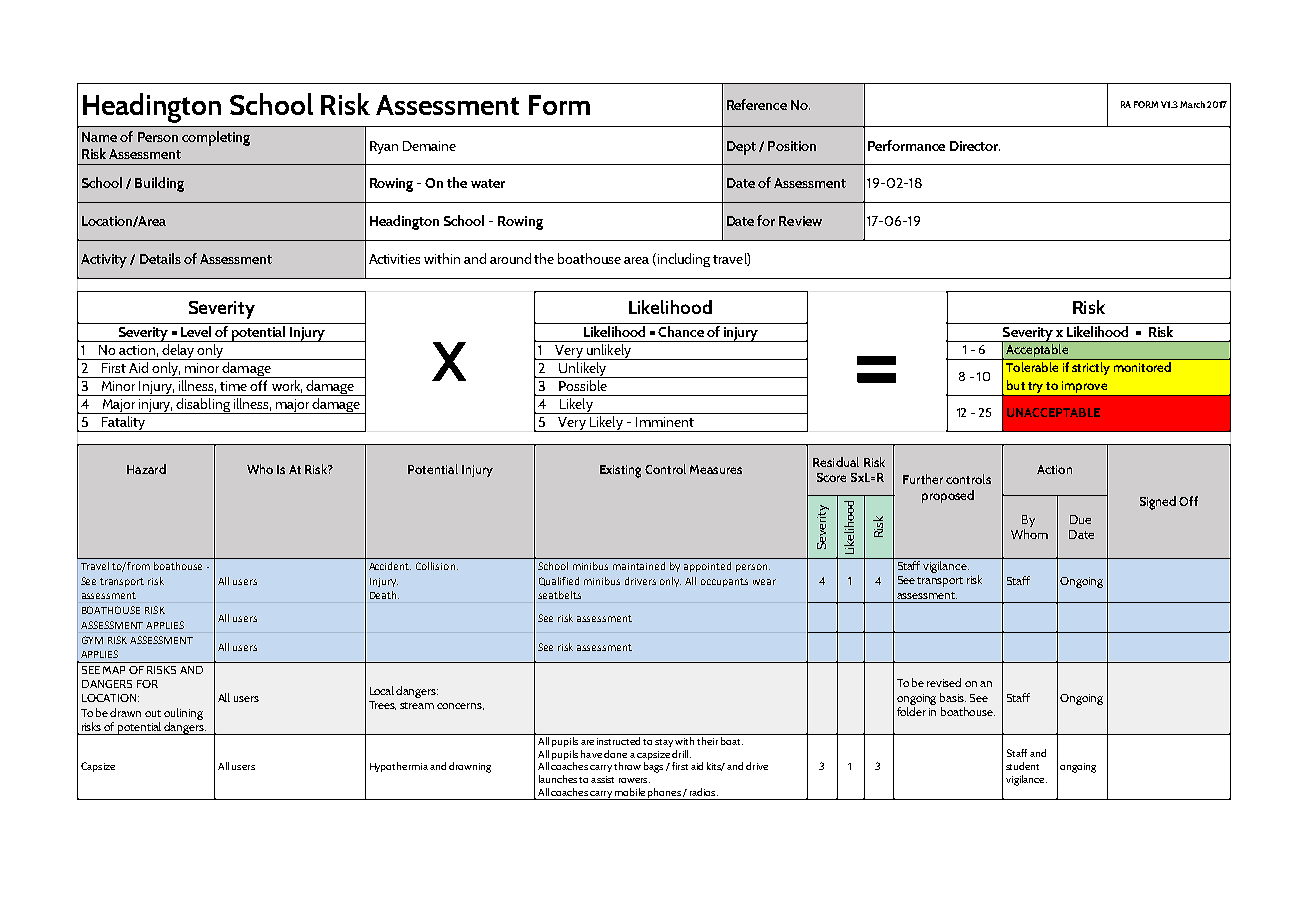 The width and height of the page is (1308, 924). What do you see at coordinates (146, 469) in the page?
I see `Hazard` at bounding box center [146, 469].
